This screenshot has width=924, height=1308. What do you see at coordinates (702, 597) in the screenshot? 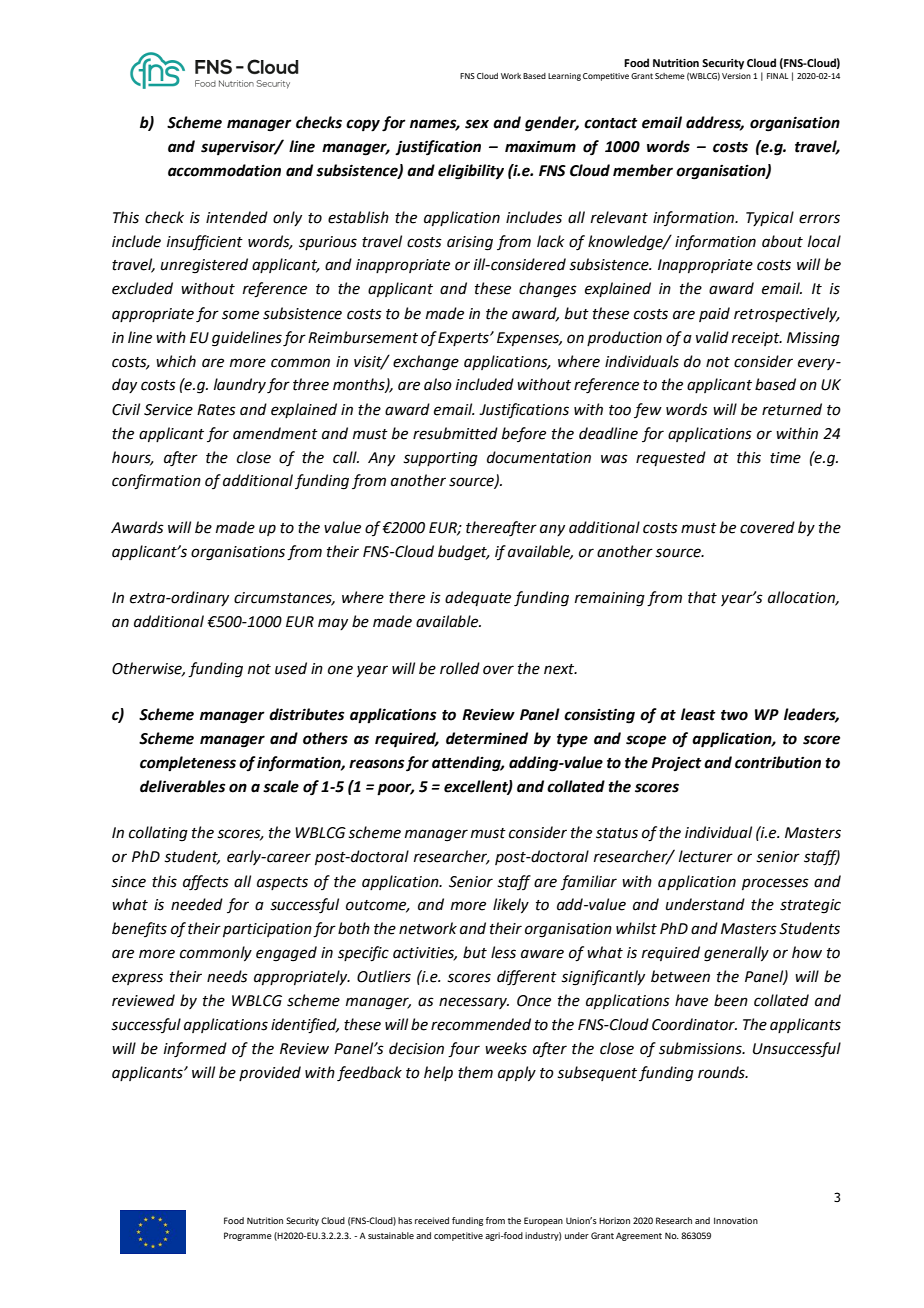
I see `that` at bounding box center [702, 597].
